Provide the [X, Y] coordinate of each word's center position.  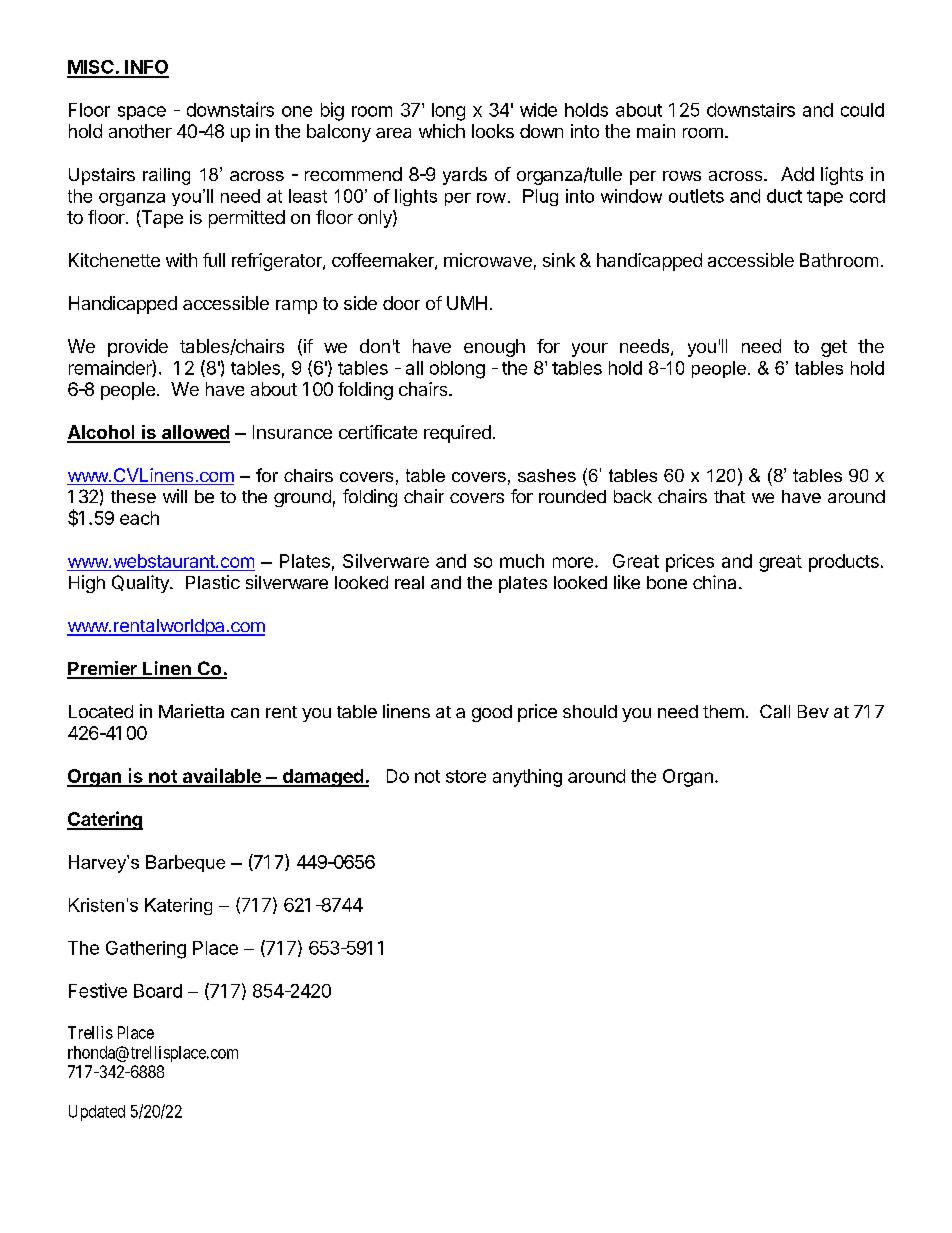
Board [158, 991]
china [714, 582]
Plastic [213, 582]
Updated [97, 1113]
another [140, 131]
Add [797, 174]
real [409, 582]
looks [493, 131]
